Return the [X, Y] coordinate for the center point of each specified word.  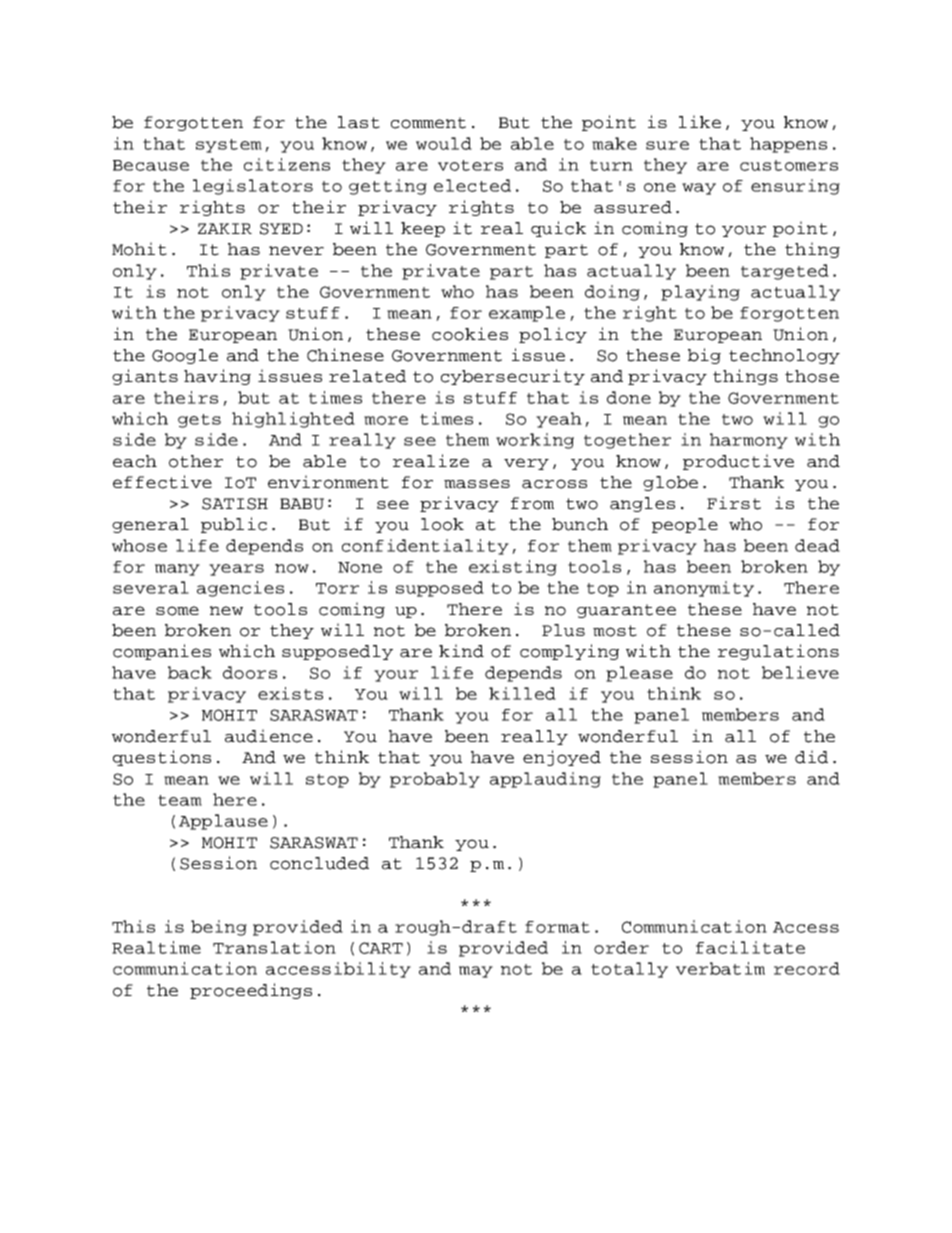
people [685, 525]
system [229, 146]
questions [162, 758]
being [219, 928]
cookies [470, 334]
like [700, 121]
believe [800, 672]
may [476, 972]
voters [470, 165]
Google [185, 356]
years [236, 570]
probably [435, 780]
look [442, 524]
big [704, 356]
